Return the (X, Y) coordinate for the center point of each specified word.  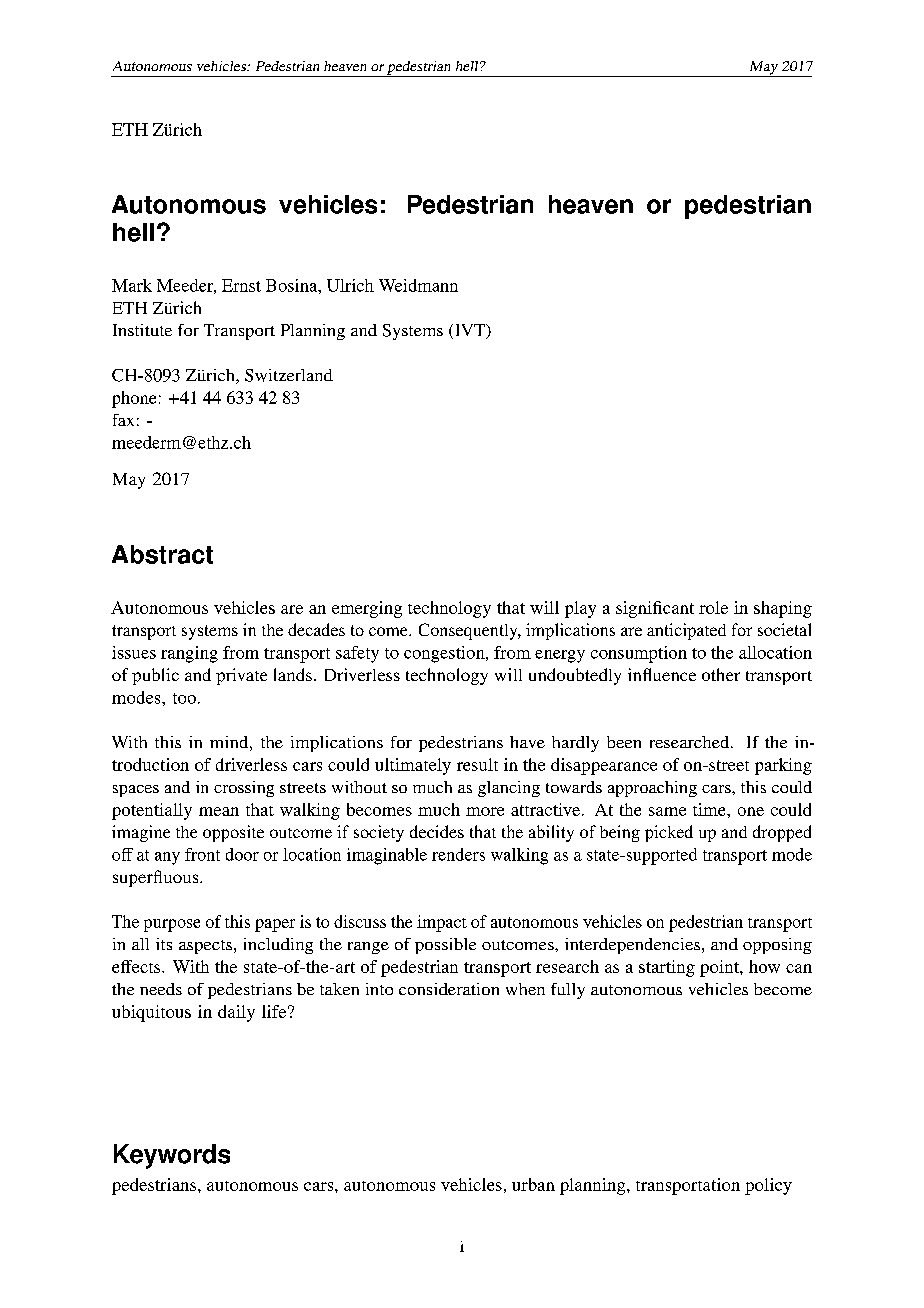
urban (533, 1184)
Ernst (241, 285)
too (184, 698)
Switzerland (289, 375)
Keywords (172, 1156)
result (477, 764)
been (624, 742)
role (713, 607)
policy (768, 1186)
